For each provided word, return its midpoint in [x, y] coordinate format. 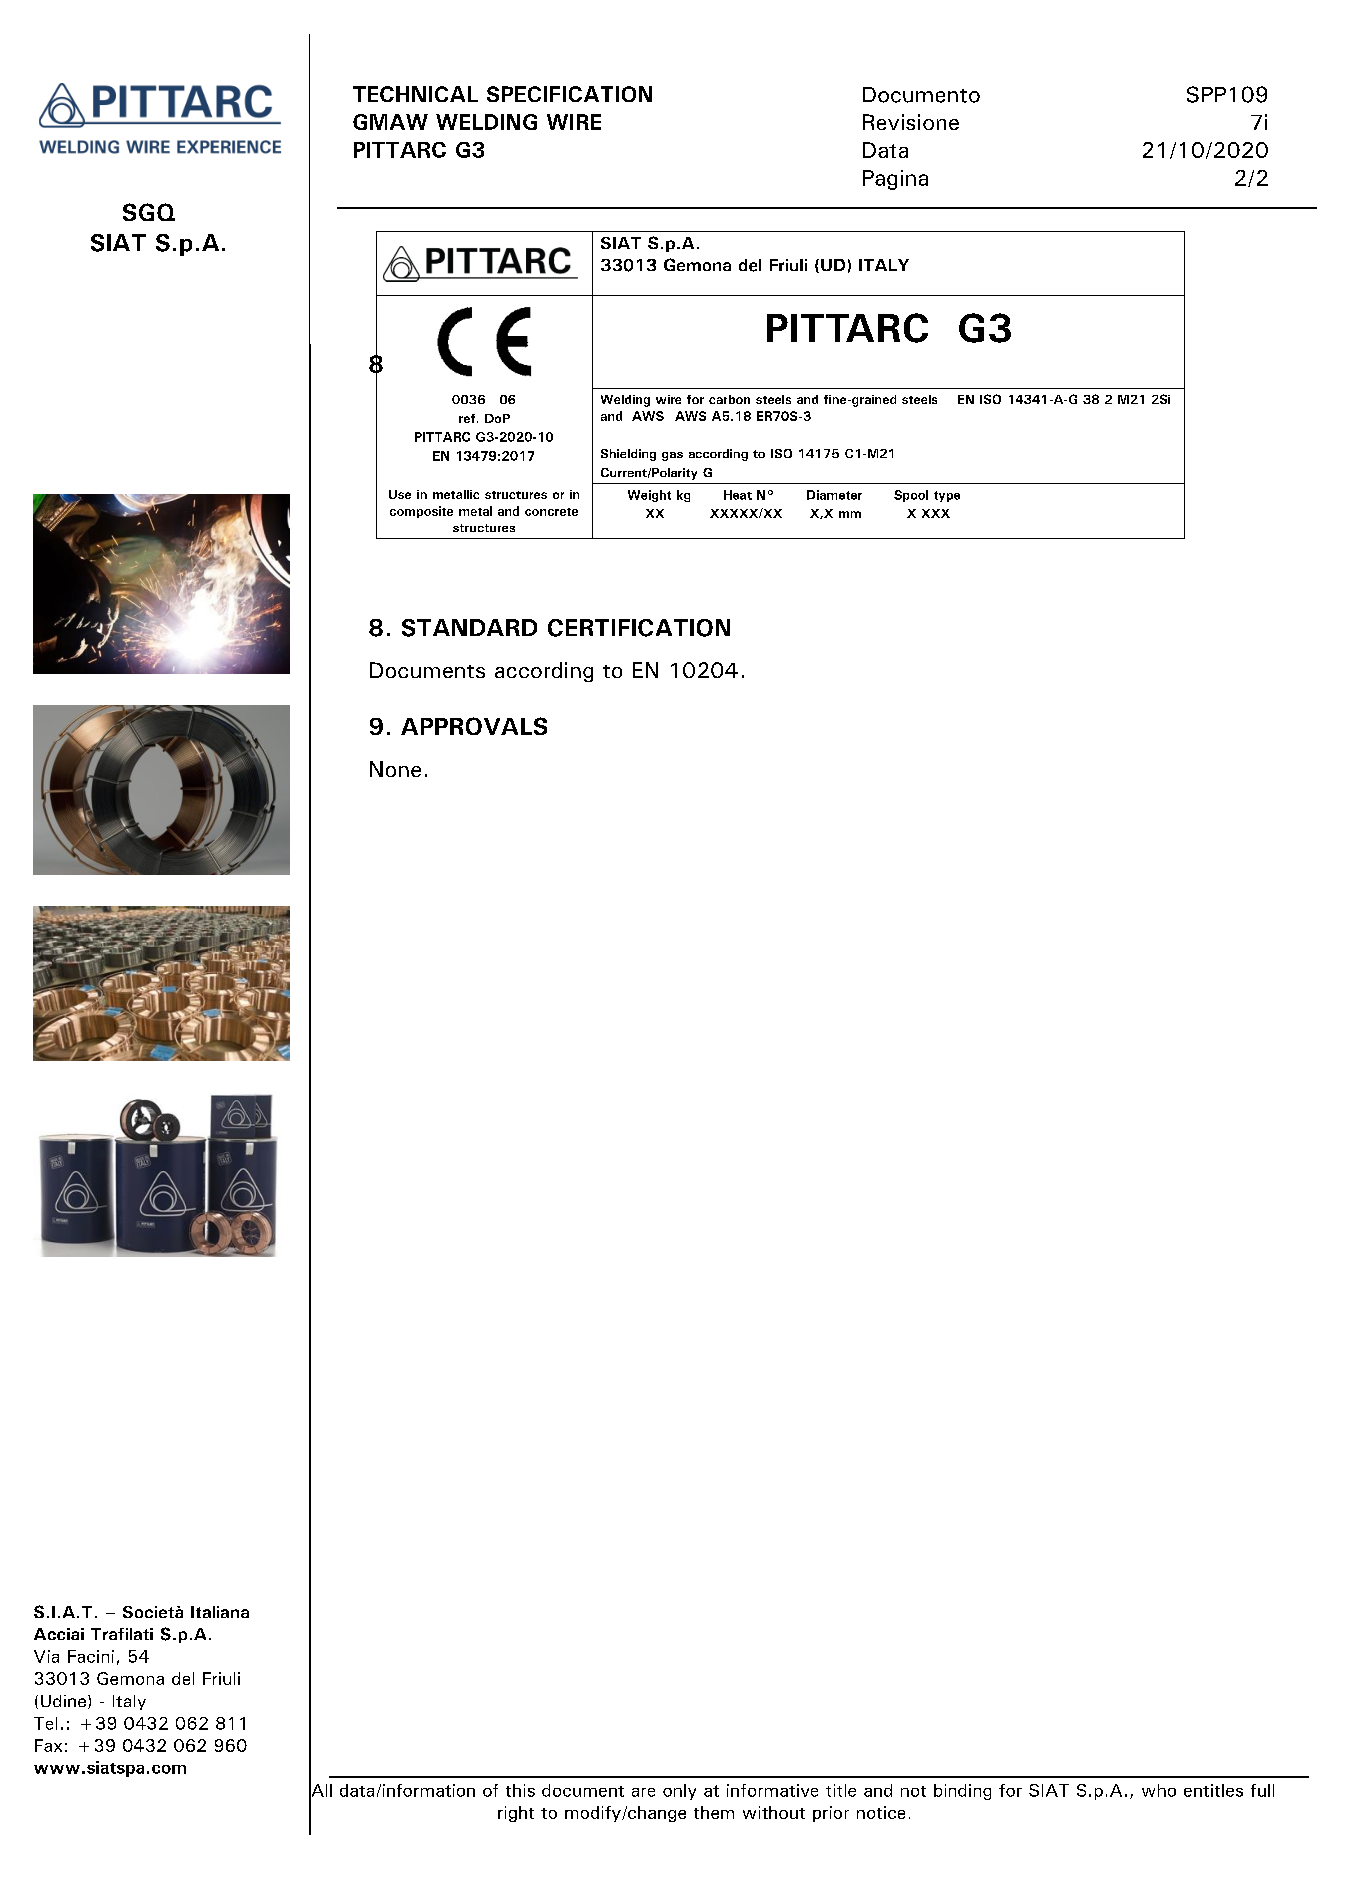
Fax [48, 1745]
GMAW [390, 122]
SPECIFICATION [569, 94]
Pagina [895, 180]
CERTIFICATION [639, 628]
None [395, 769]
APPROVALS [474, 726]
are [643, 1792]
